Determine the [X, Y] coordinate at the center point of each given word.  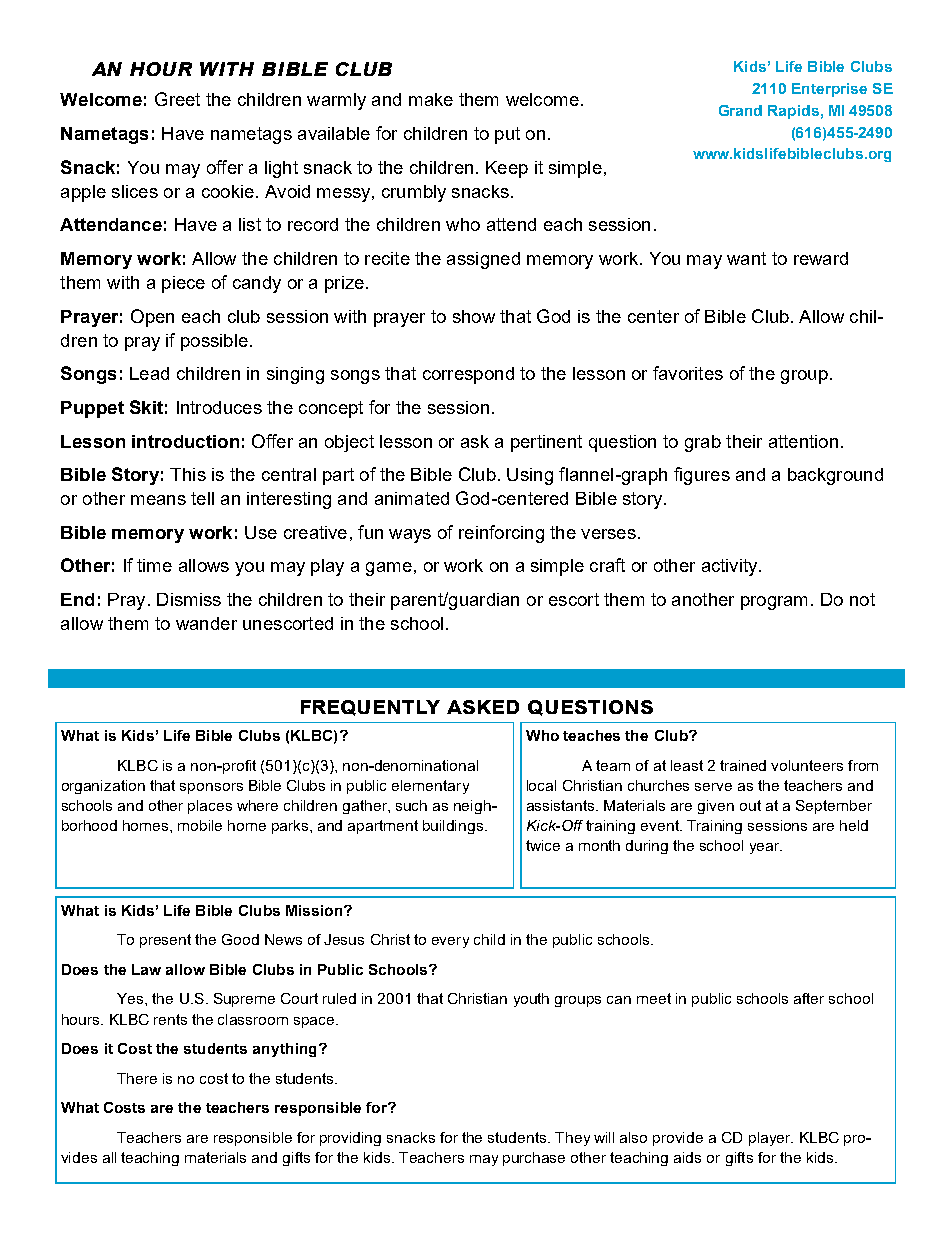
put [507, 135]
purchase [534, 1159]
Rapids [793, 112]
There [137, 1078]
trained [743, 765]
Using [530, 476]
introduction [185, 441]
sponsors [211, 788]
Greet [177, 99]
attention [803, 441]
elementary [430, 787]
